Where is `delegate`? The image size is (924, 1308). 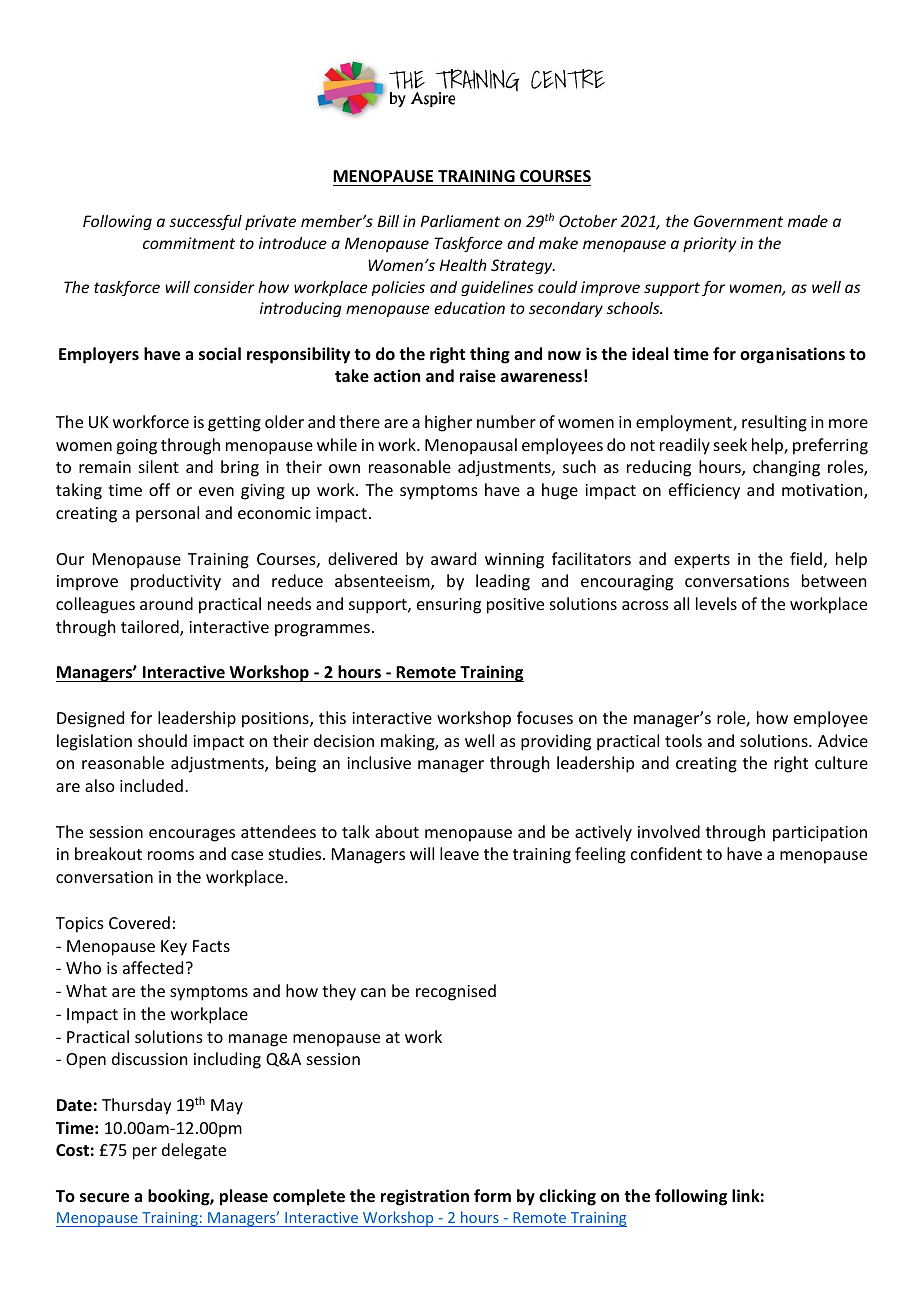
delegate is located at coordinates (194, 1151).
